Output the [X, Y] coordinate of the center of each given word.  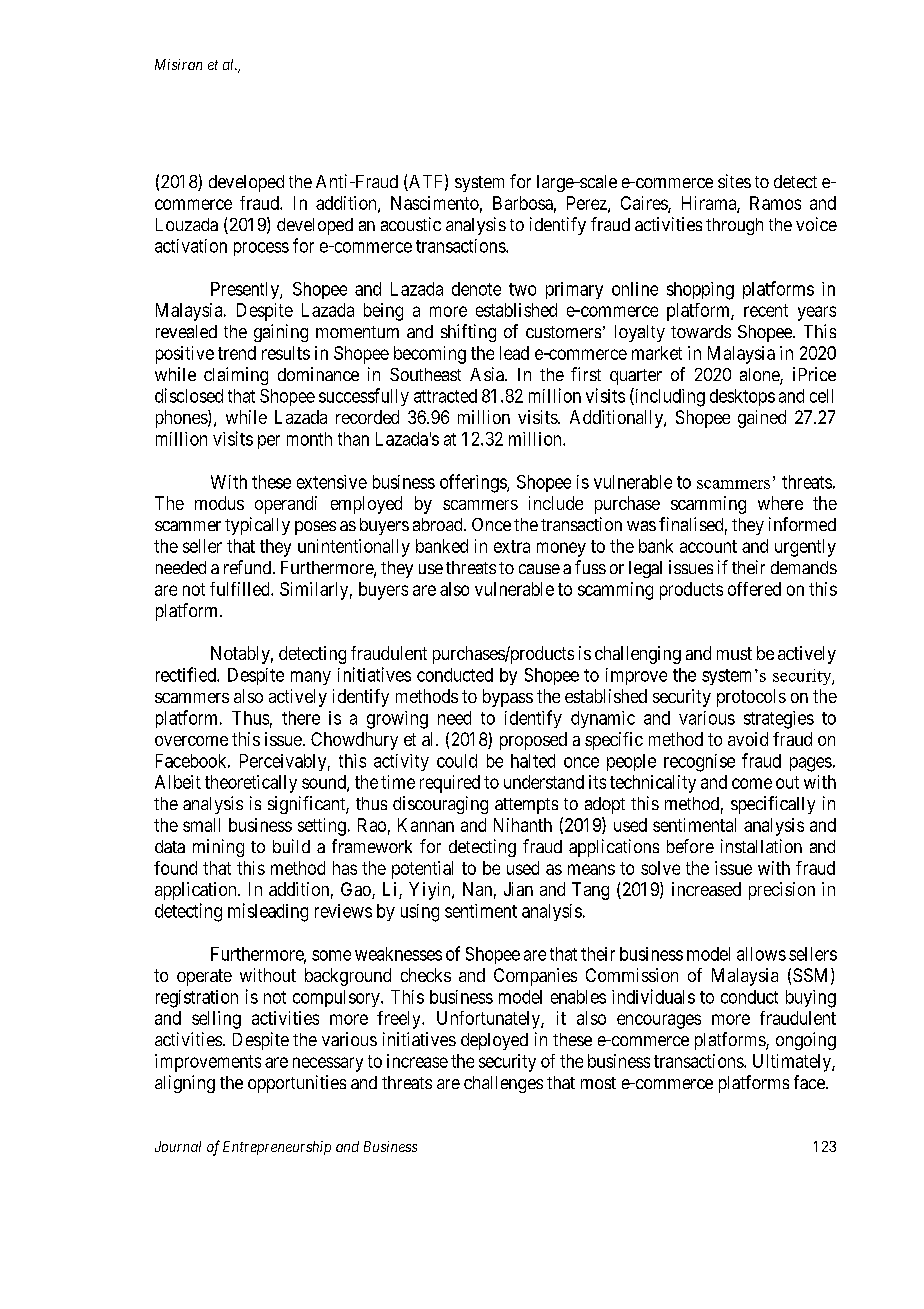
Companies [535, 977]
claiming [236, 376]
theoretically [251, 784]
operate [204, 977]
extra [512, 546]
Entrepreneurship [277, 1148]
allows [761, 954]
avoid [748, 739]
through [734, 226]
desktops [742, 397]
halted [533, 761]
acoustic [411, 224]
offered [754, 589]
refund [249, 567]
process [261, 249]
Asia [488, 374]
